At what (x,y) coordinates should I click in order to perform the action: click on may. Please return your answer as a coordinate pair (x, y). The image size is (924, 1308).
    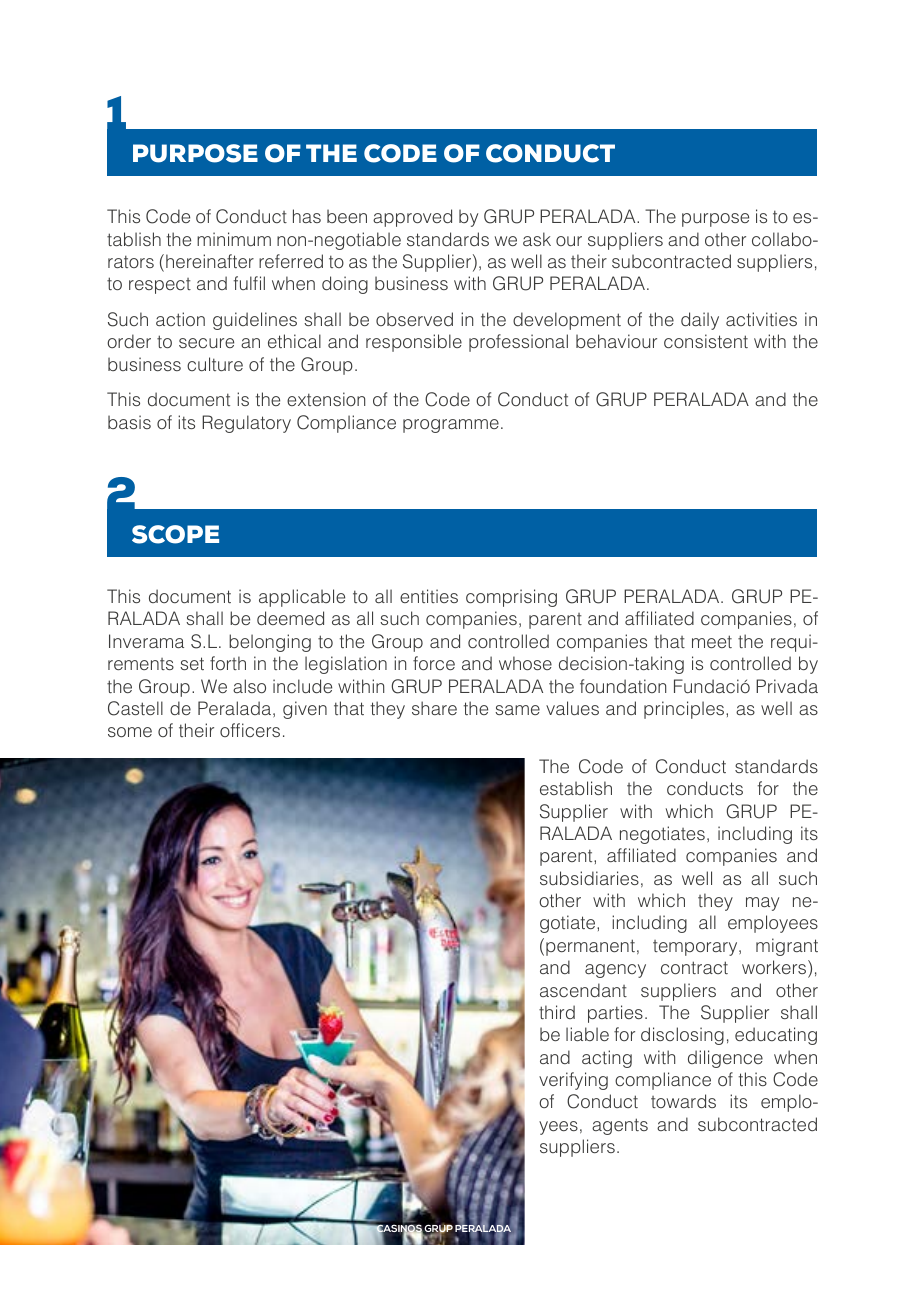
    Looking at the image, I should click on (762, 904).
